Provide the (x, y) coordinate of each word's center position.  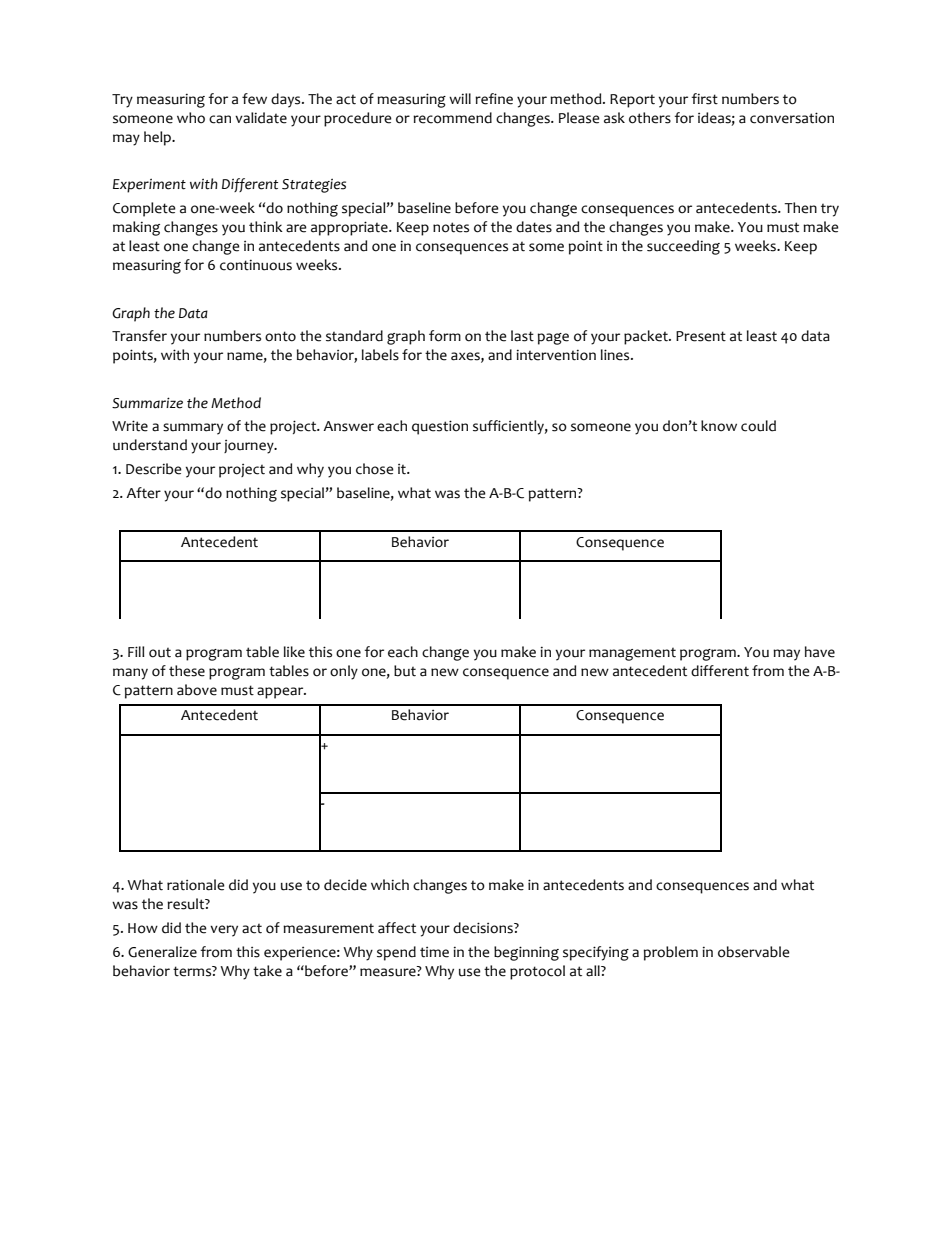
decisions (484, 928)
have (820, 652)
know (719, 426)
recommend (452, 118)
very (224, 931)
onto (280, 336)
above (197, 690)
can (220, 119)
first (704, 99)
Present (701, 336)
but (405, 671)
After (143, 493)
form (445, 336)
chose (375, 469)
